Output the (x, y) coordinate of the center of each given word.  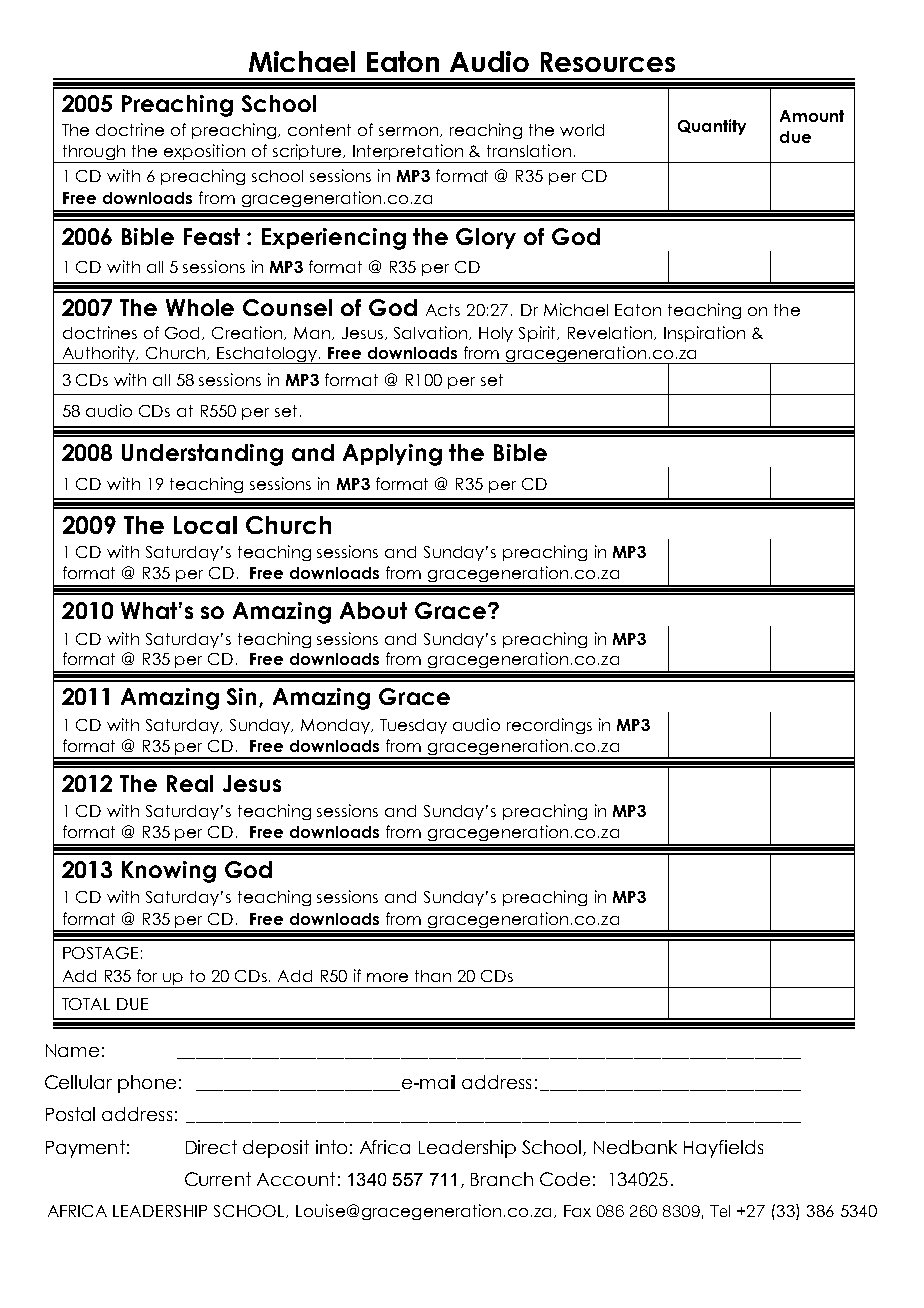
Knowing (169, 872)
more (387, 977)
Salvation (432, 333)
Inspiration (704, 334)
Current (218, 1179)
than (433, 976)
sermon (408, 131)
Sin (243, 697)
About (373, 610)
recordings (549, 726)
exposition (205, 153)
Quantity (712, 127)
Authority (99, 355)
